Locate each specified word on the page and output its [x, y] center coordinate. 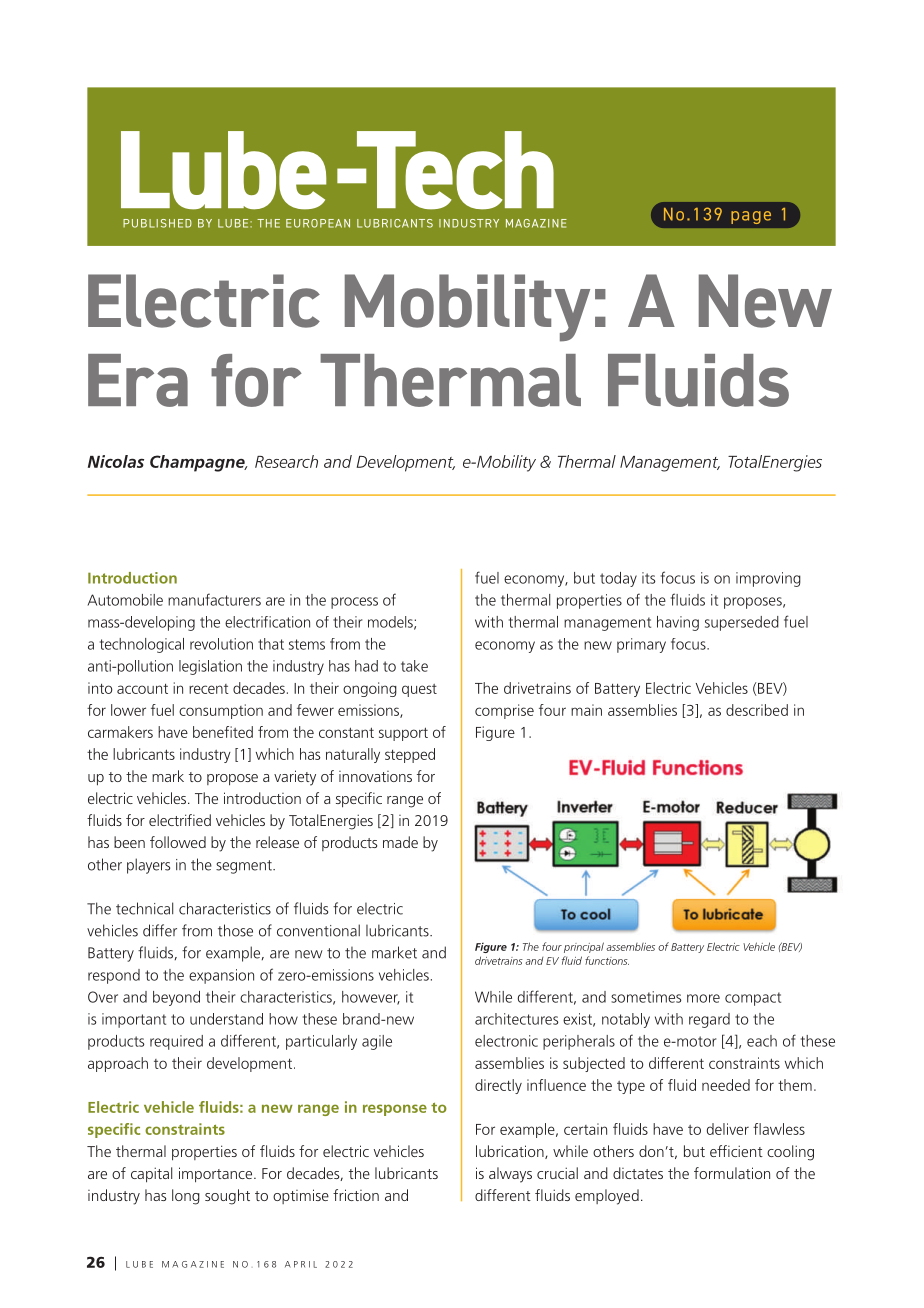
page [751, 217]
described [757, 710]
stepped [410, 755]
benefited [223, 732]
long [186, 1197]
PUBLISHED [157, 223]
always [510, 1175]
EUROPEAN [318, 223]
